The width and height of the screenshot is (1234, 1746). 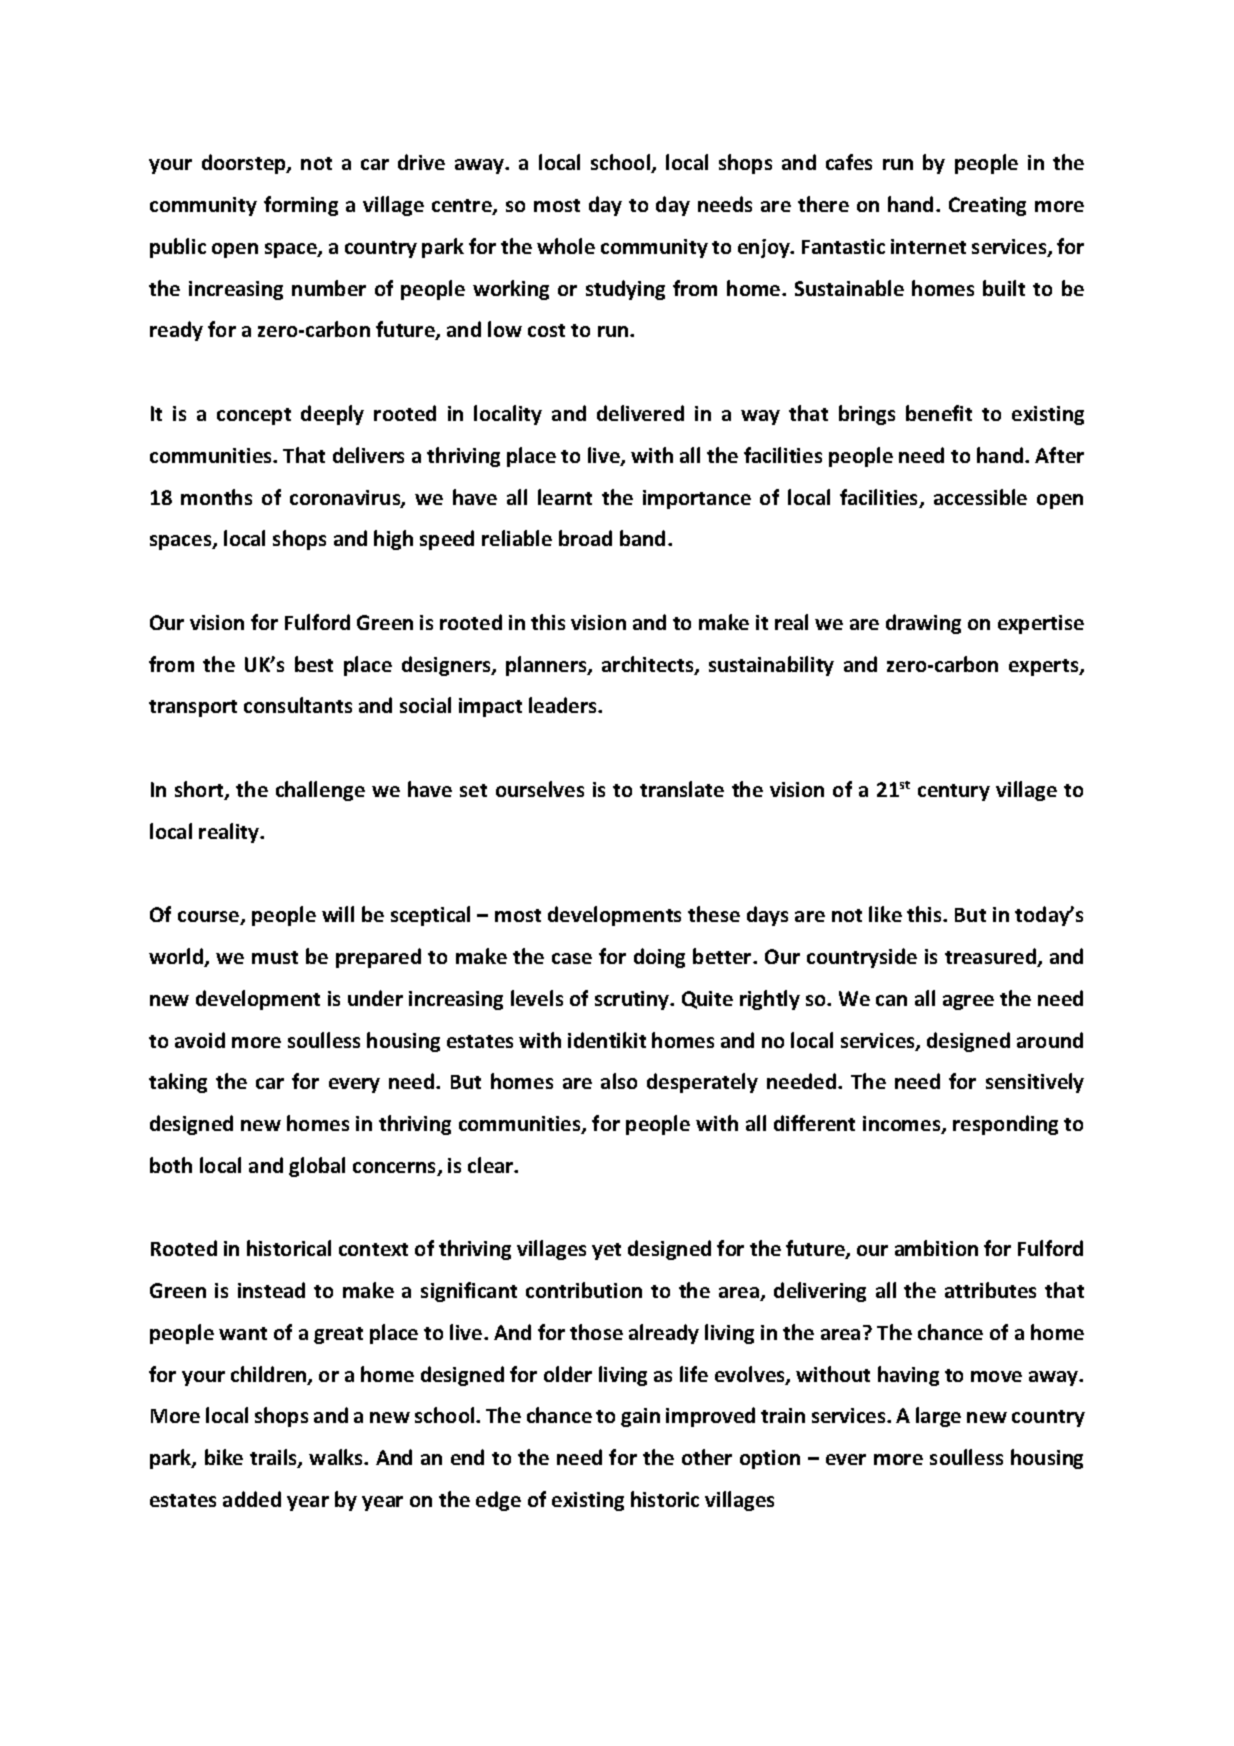 What do you see at coordinates (987, 206) in the screenshot?
I see `Creating` at bounding box center [987, 206].
